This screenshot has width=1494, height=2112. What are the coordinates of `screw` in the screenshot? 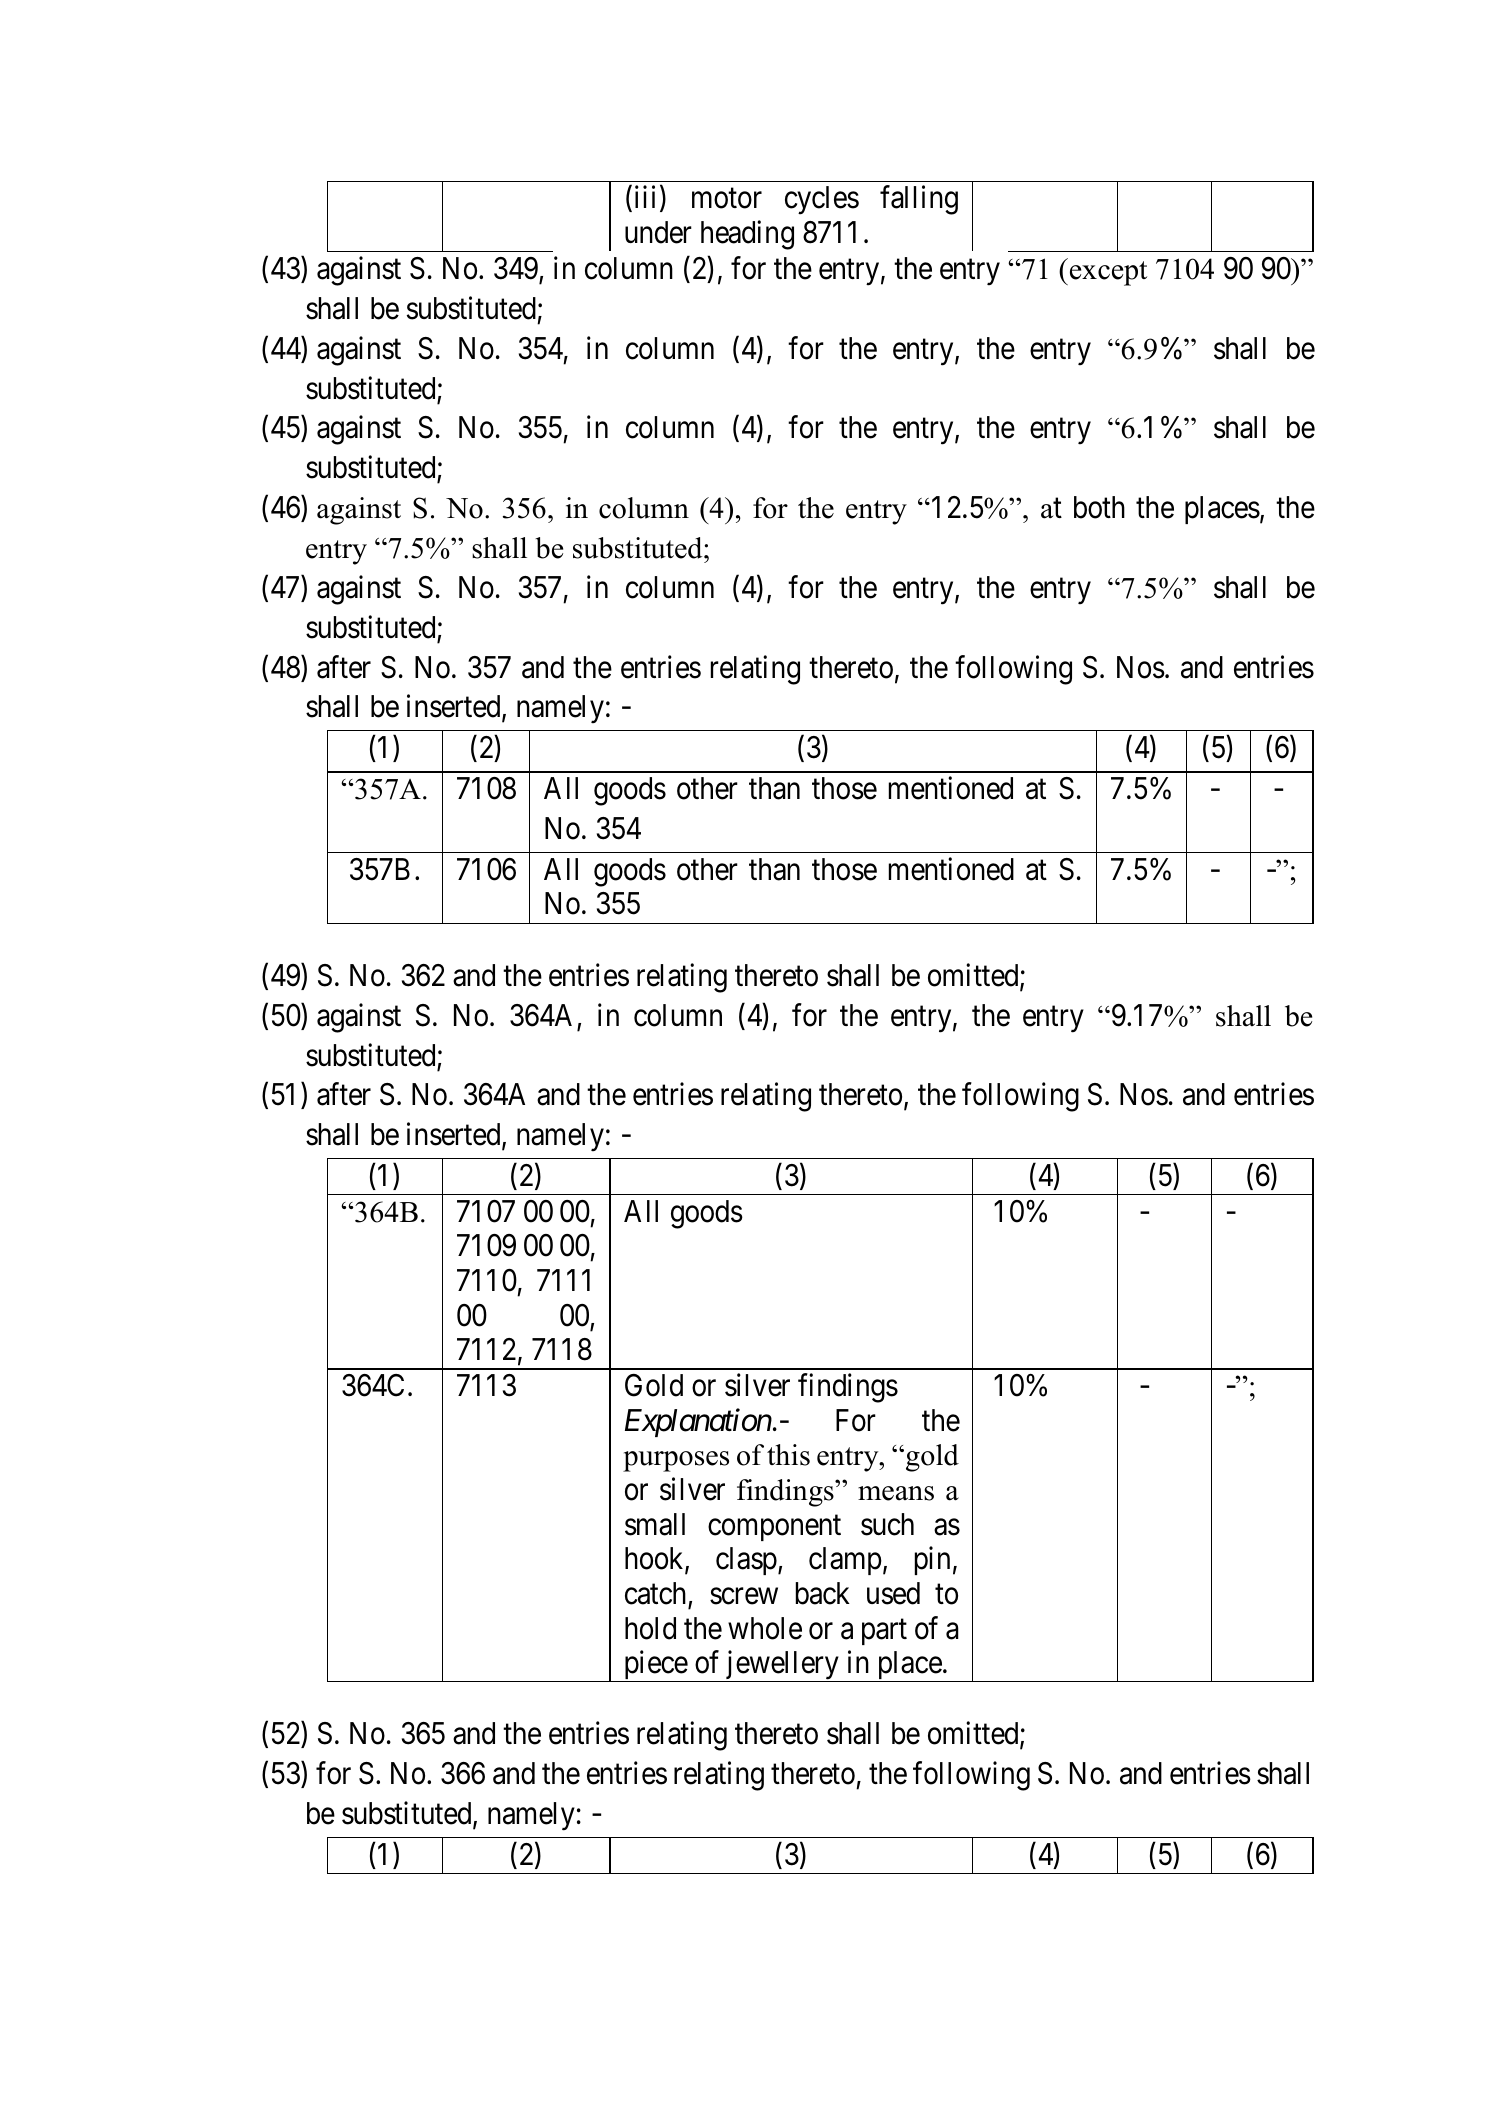 It's located at (744, 1596).
